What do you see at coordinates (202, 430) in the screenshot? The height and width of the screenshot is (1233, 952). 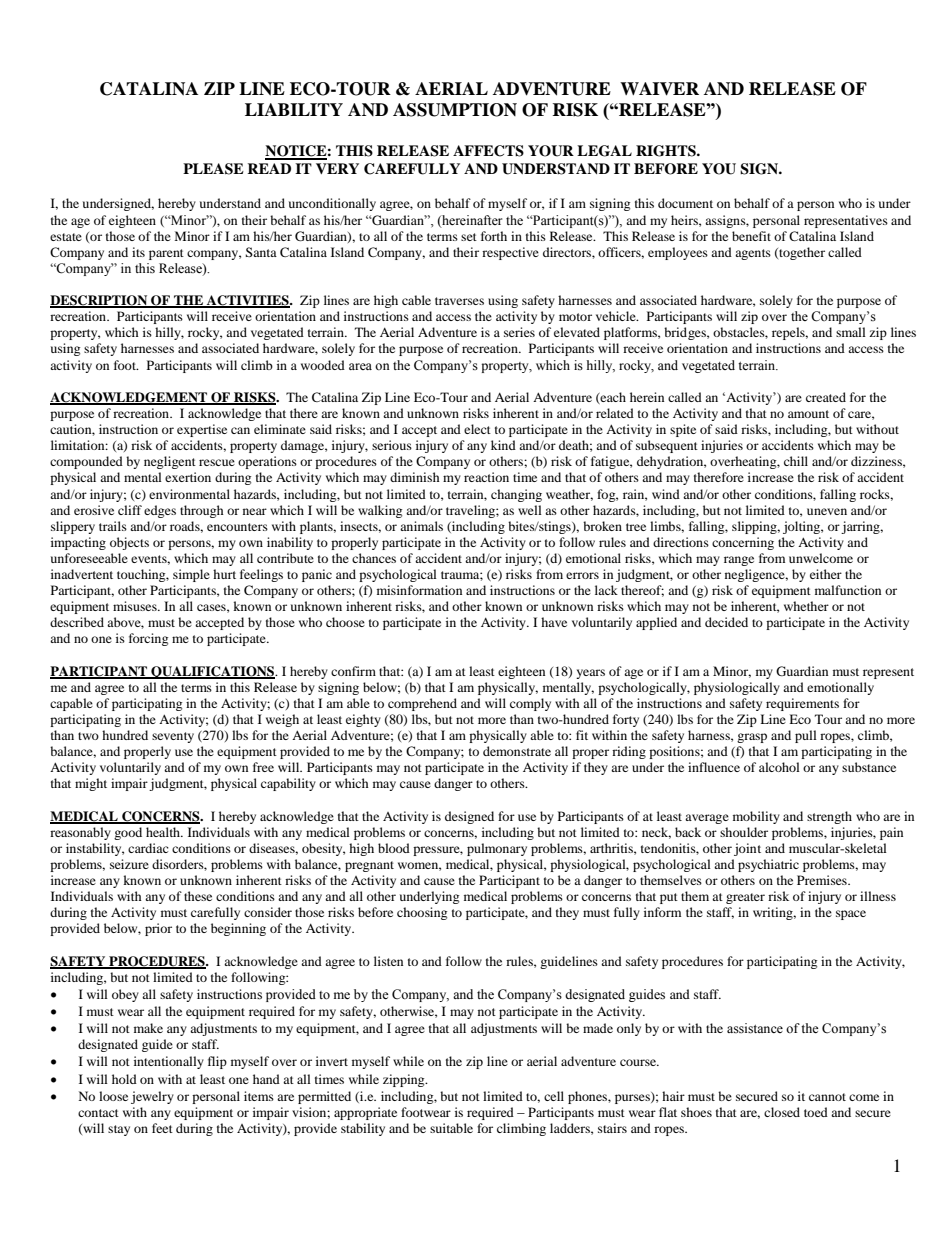 I see `expertise` at bounding box center [202, 430].
